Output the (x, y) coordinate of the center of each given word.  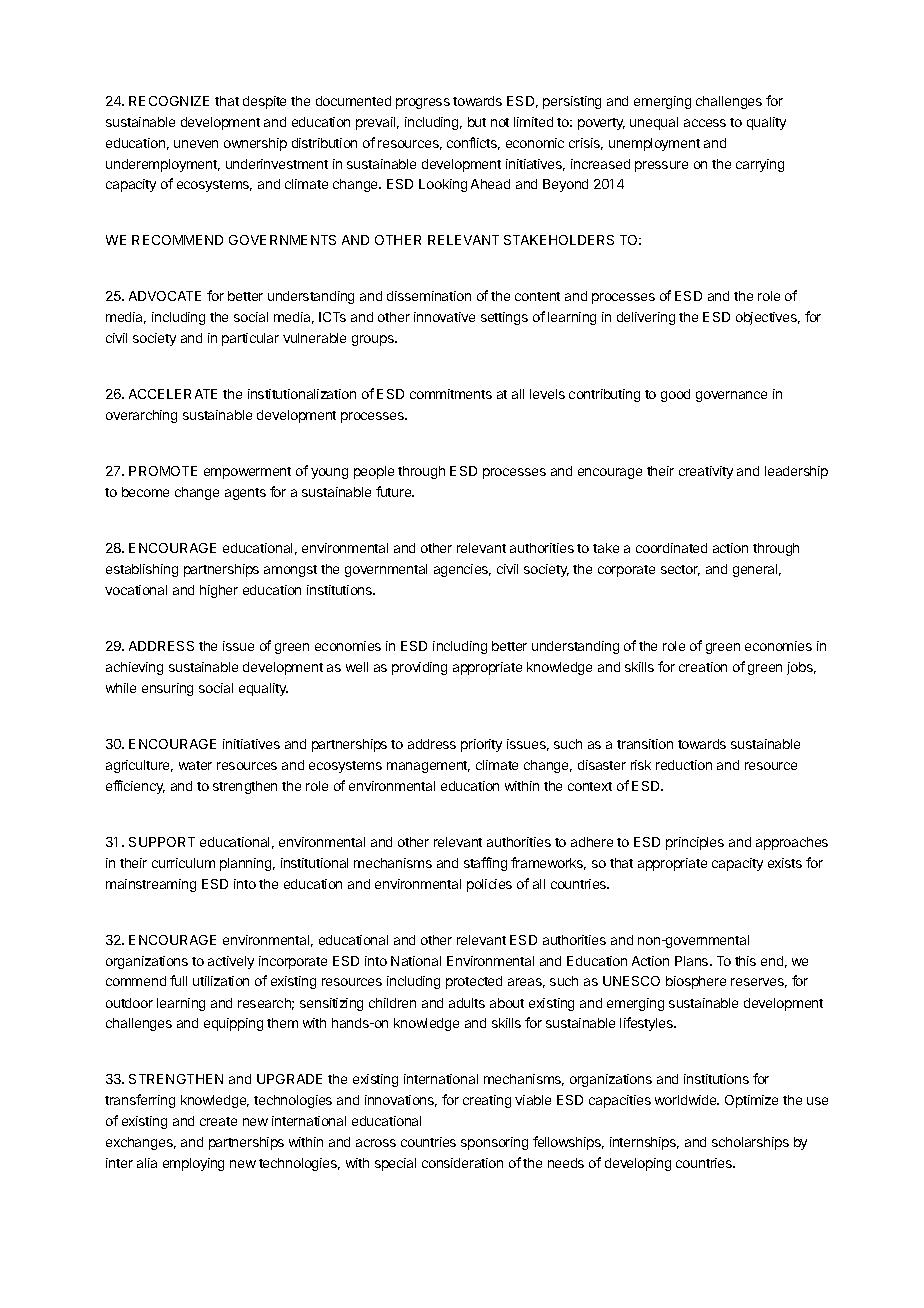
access (705, 123)
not (500, 122)
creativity (706, 472)
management (428, 767)
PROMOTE (163, 471)
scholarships (750, 1143)
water (195, 765)
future (395, 491)
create (218, 1121)
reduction (684, 765)
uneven (196, 144)
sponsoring (494, 1143)
